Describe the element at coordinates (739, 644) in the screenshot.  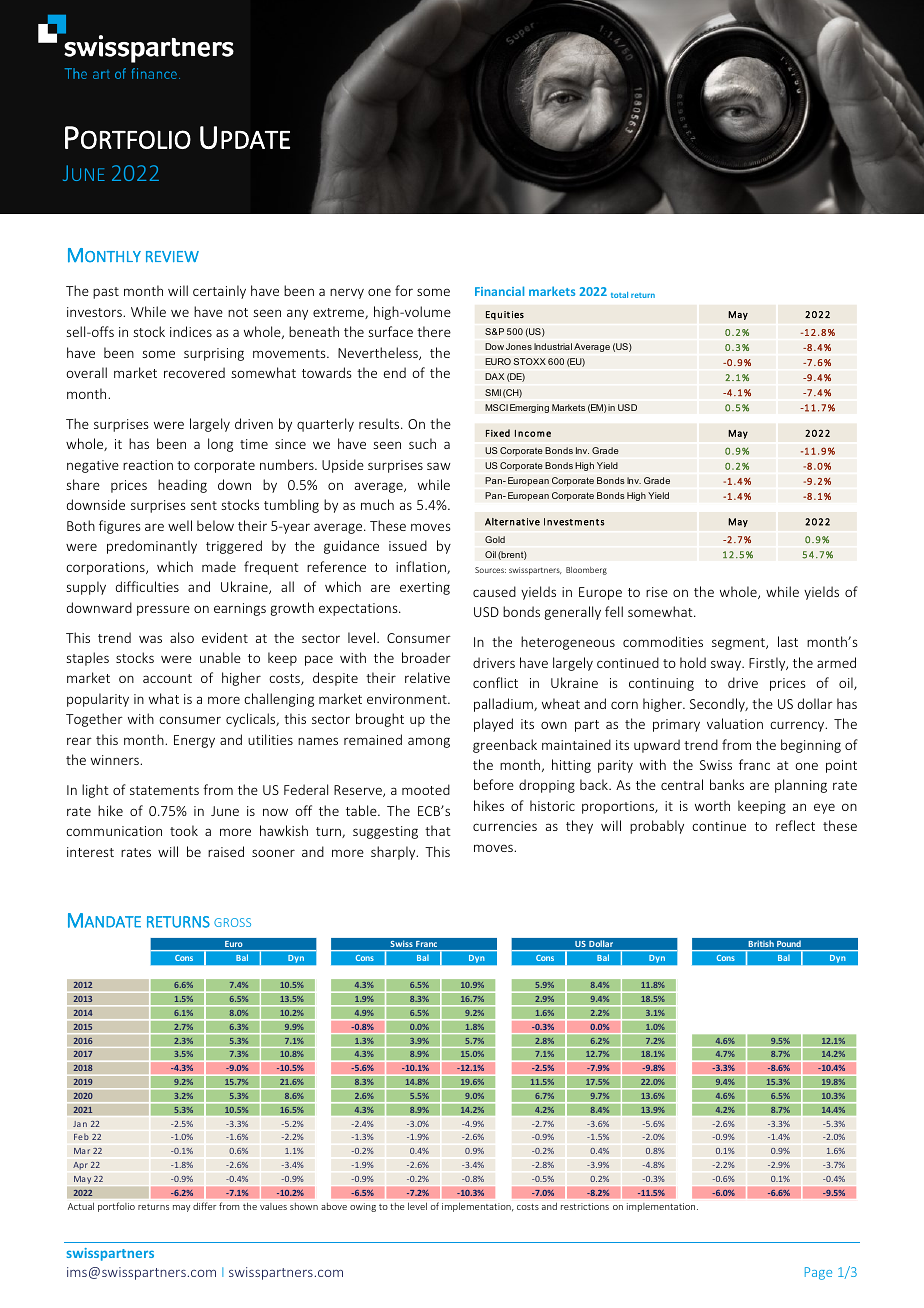
I see `segment` at that location.
